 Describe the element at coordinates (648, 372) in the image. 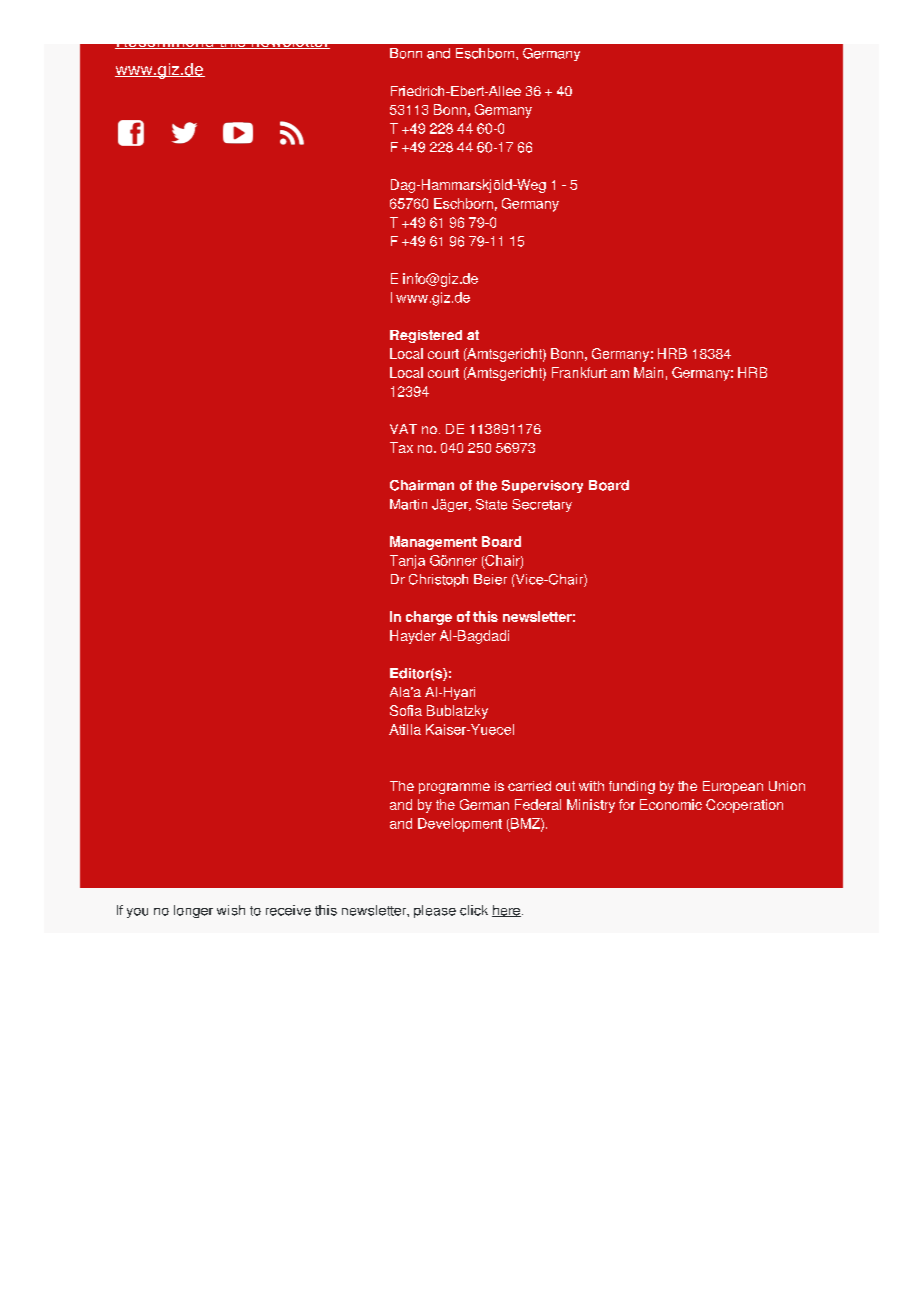

I see `Main` at that location.
